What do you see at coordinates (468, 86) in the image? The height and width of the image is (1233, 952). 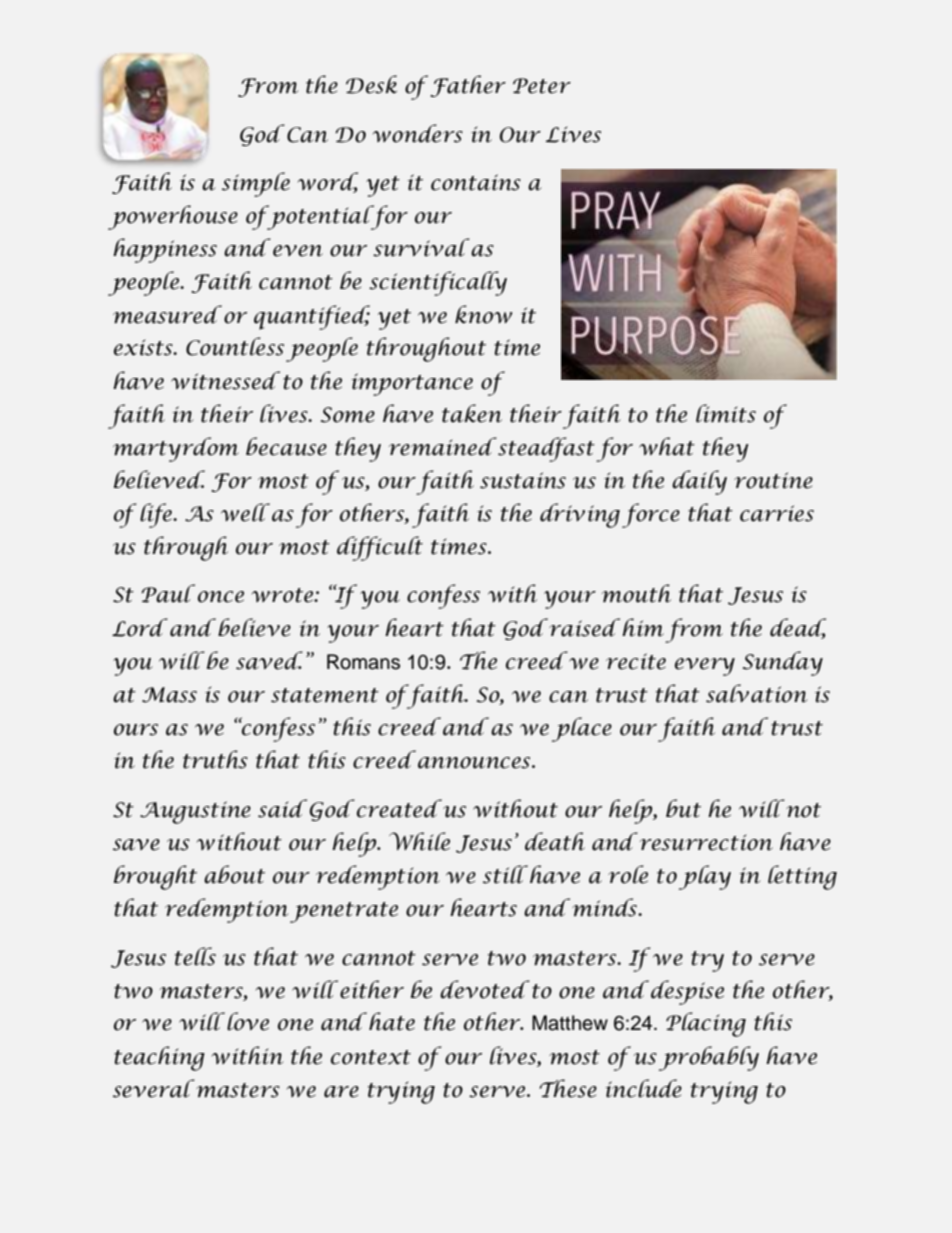 I see `Father` at bounding box center [468, 86].
